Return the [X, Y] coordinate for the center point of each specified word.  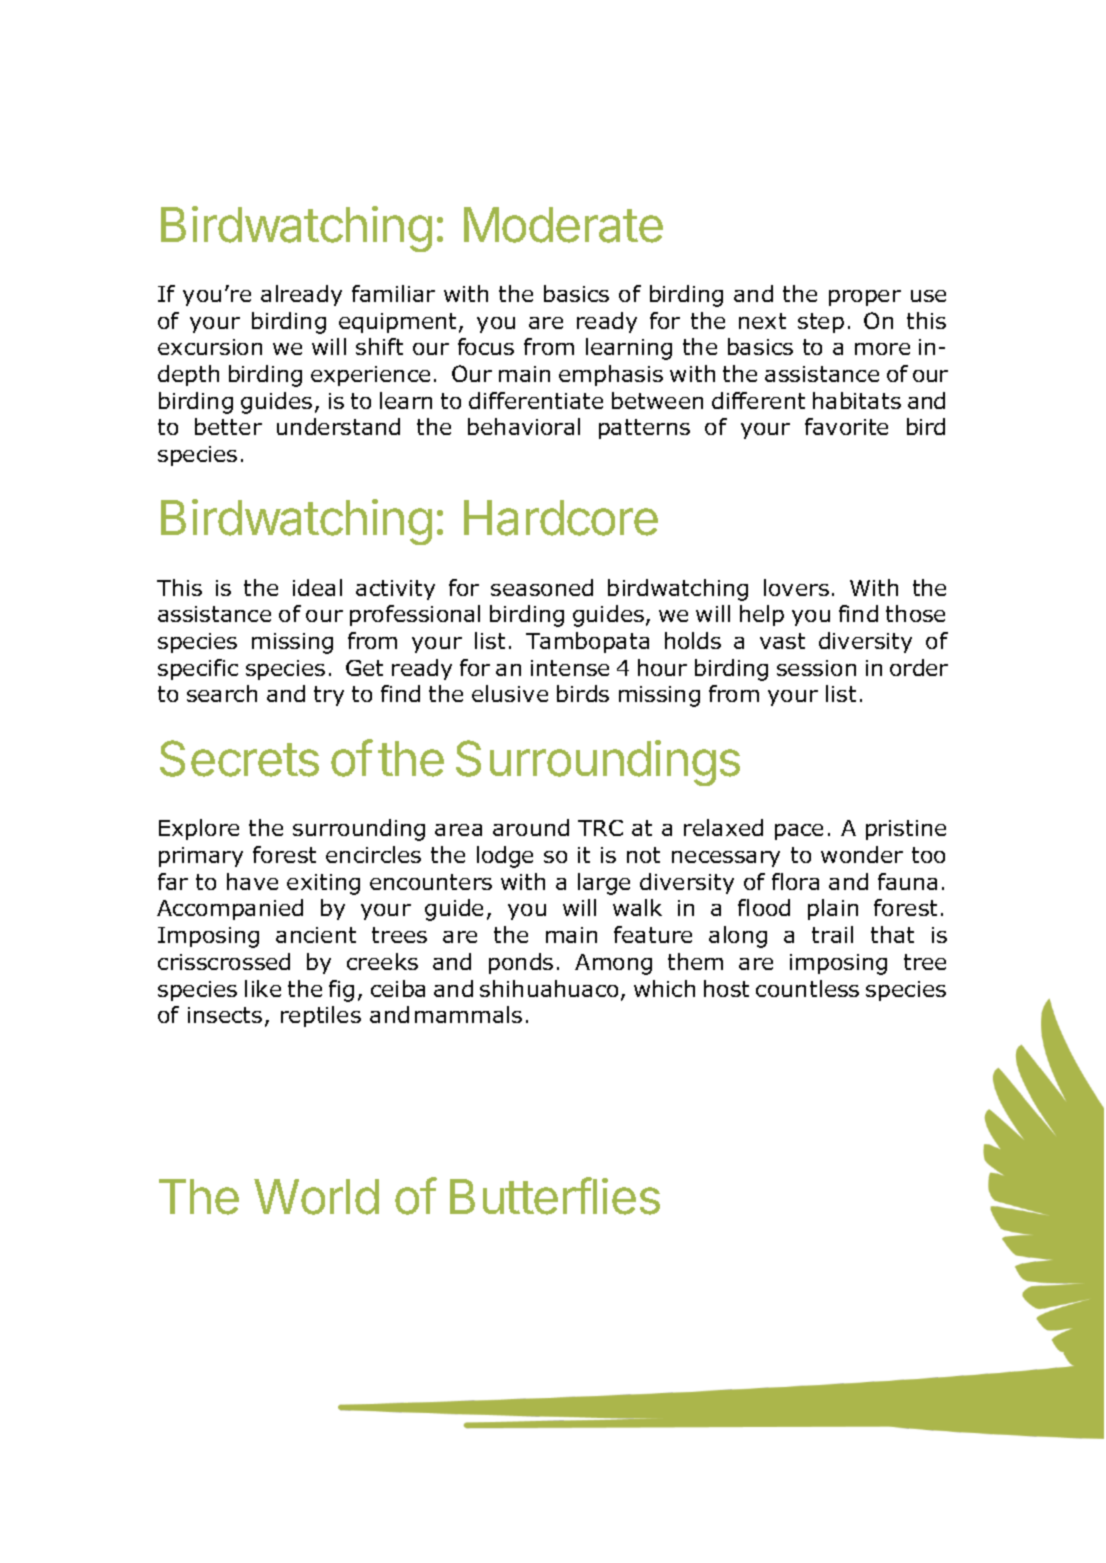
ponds [521, 963]
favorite [846, 426]
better [228, 426]
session [816, 668]
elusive [510, 693]
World [316, 1197]
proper [865, 298]
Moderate [563, 225]
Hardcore [561, 518]
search [222, 693]
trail [832, 934]
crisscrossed [224, 961]
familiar [393, 293]
